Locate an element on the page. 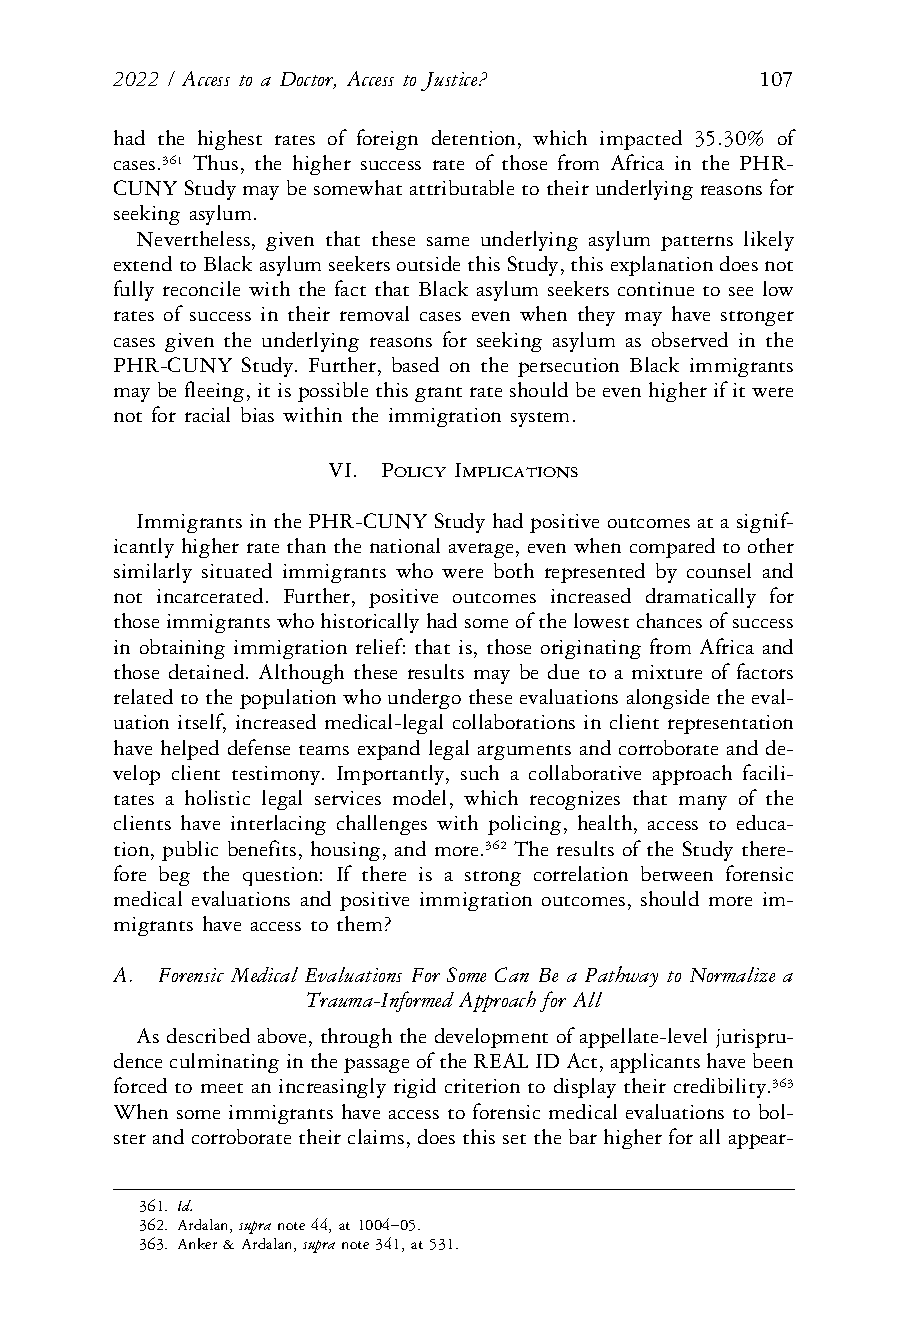 The width and height of the page is (908, 1325). Thus is located at coordinates (215, 162).
